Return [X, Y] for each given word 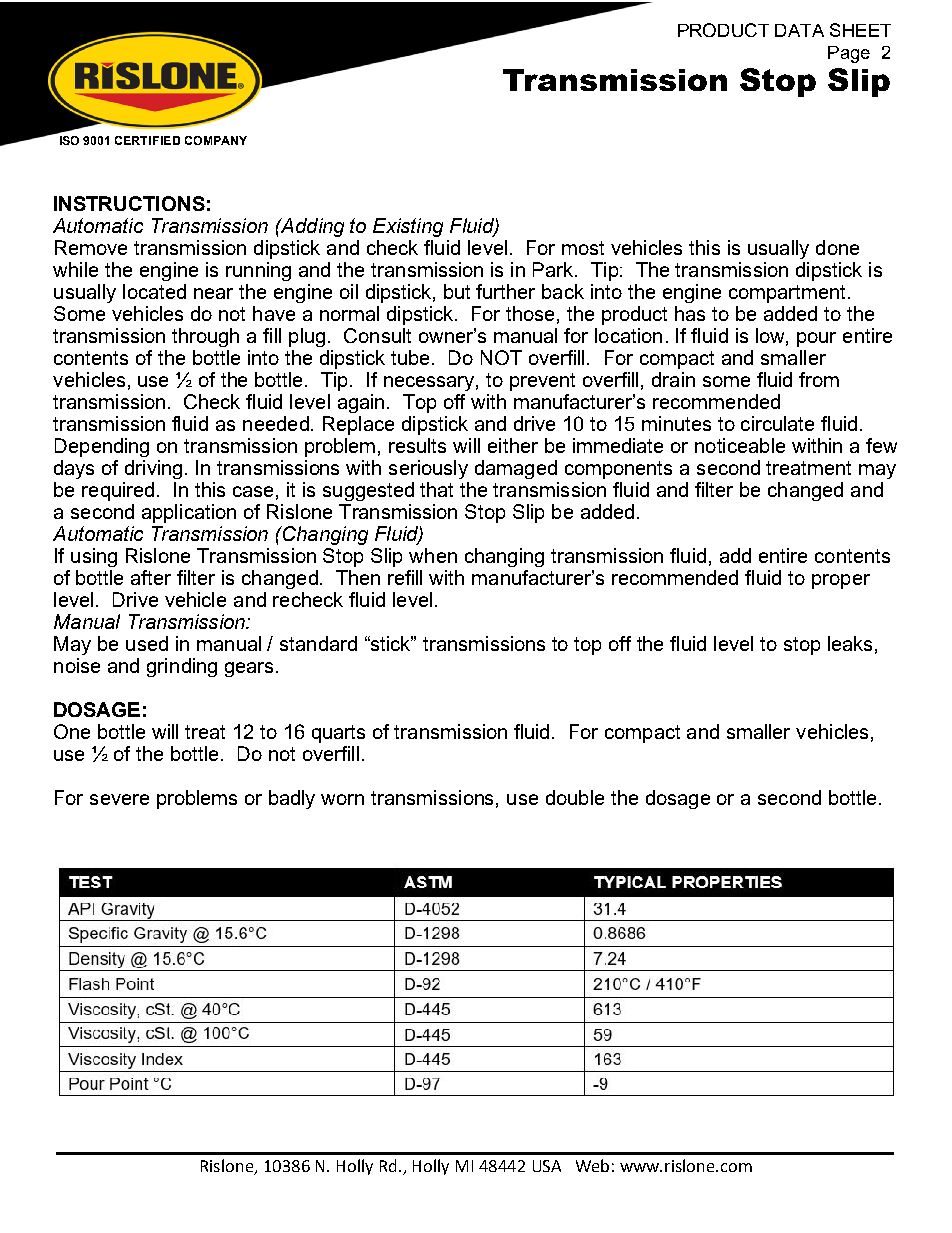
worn [342, 799]
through [205, 337]
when [433, 555]
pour [816, 339]
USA [547, 1166]
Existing [408, 227]
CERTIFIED [147, 140]
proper [841, 581]
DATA [799, 30]
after [151, 577]
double [575, 797]
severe [119, 799]
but [457, 291]
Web [592, 1165]
